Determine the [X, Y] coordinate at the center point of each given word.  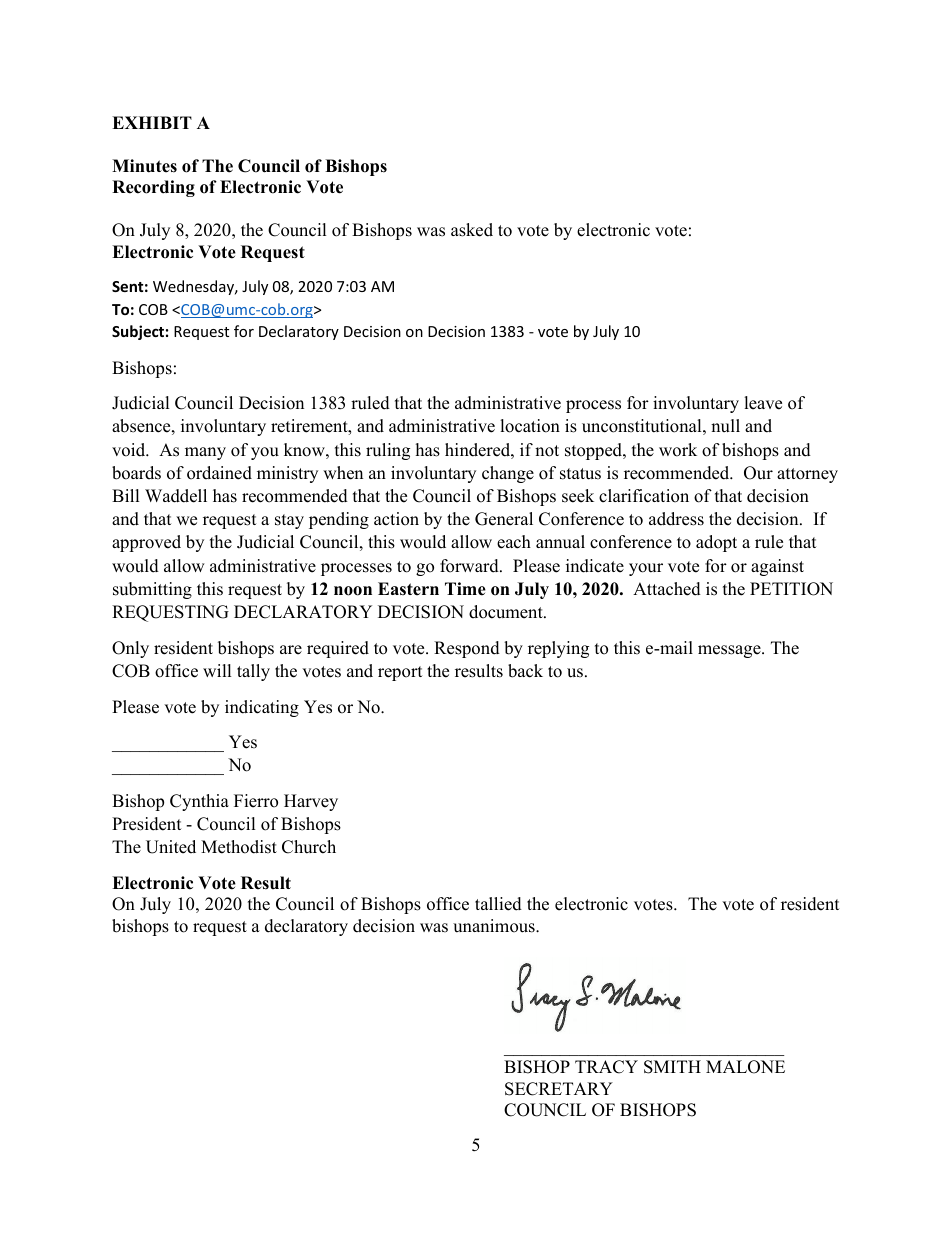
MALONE [745, 1067]
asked [472, 230]
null [725, 426]
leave [763, 403]
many [205, 453]
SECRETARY [559, 1089]
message [730, 651]
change [508, 474]
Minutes [144, 166]
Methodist [239, 847]
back [525, 671]
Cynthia [199, 802]
